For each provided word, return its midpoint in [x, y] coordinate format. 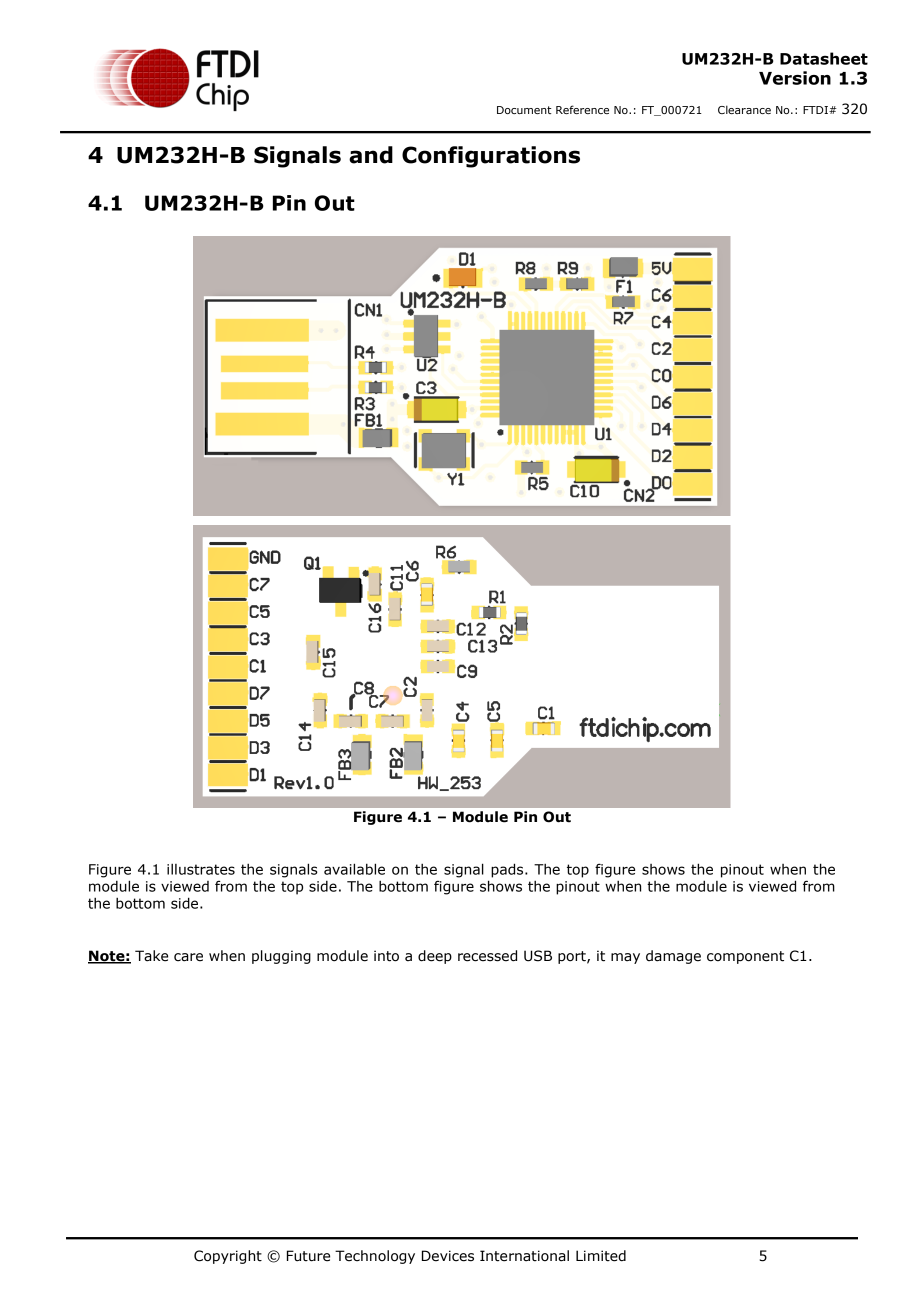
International [524, 1256]
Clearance [744, 109]
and [371, 155]
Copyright [228, 1257]
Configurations [491, 157]
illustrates [201, 869]
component [745, 957]
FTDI [816, 110]
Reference [582, 109]
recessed [487, 956]
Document [524, 110]
